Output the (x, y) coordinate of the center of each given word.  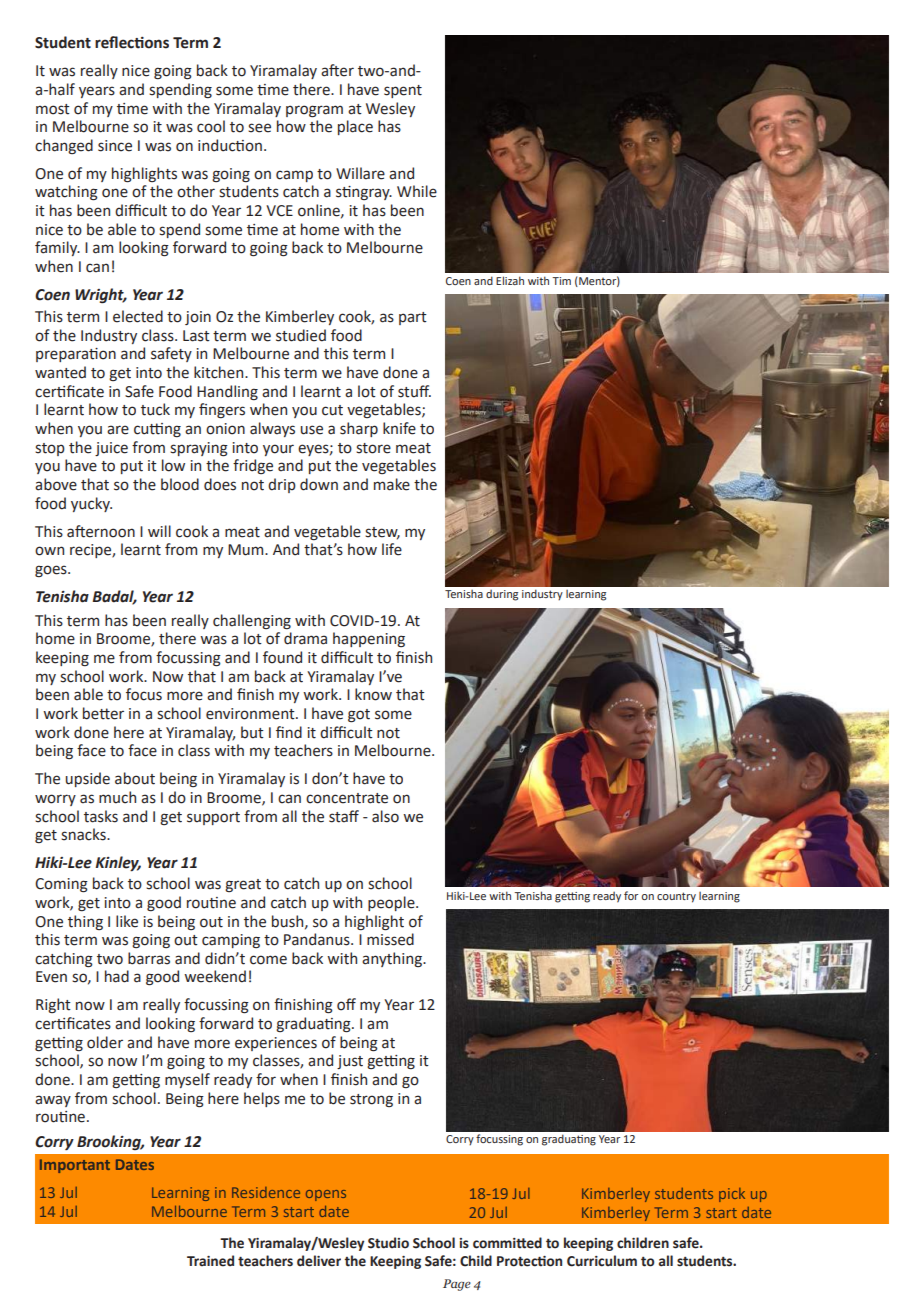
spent (403, 91)
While (417, 191)
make (392, 484)
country (676, 897)
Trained (210, 1261)
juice (111, 449)
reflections (132, 42)
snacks (84, 834)
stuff (414, 391)
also (385, 816)
